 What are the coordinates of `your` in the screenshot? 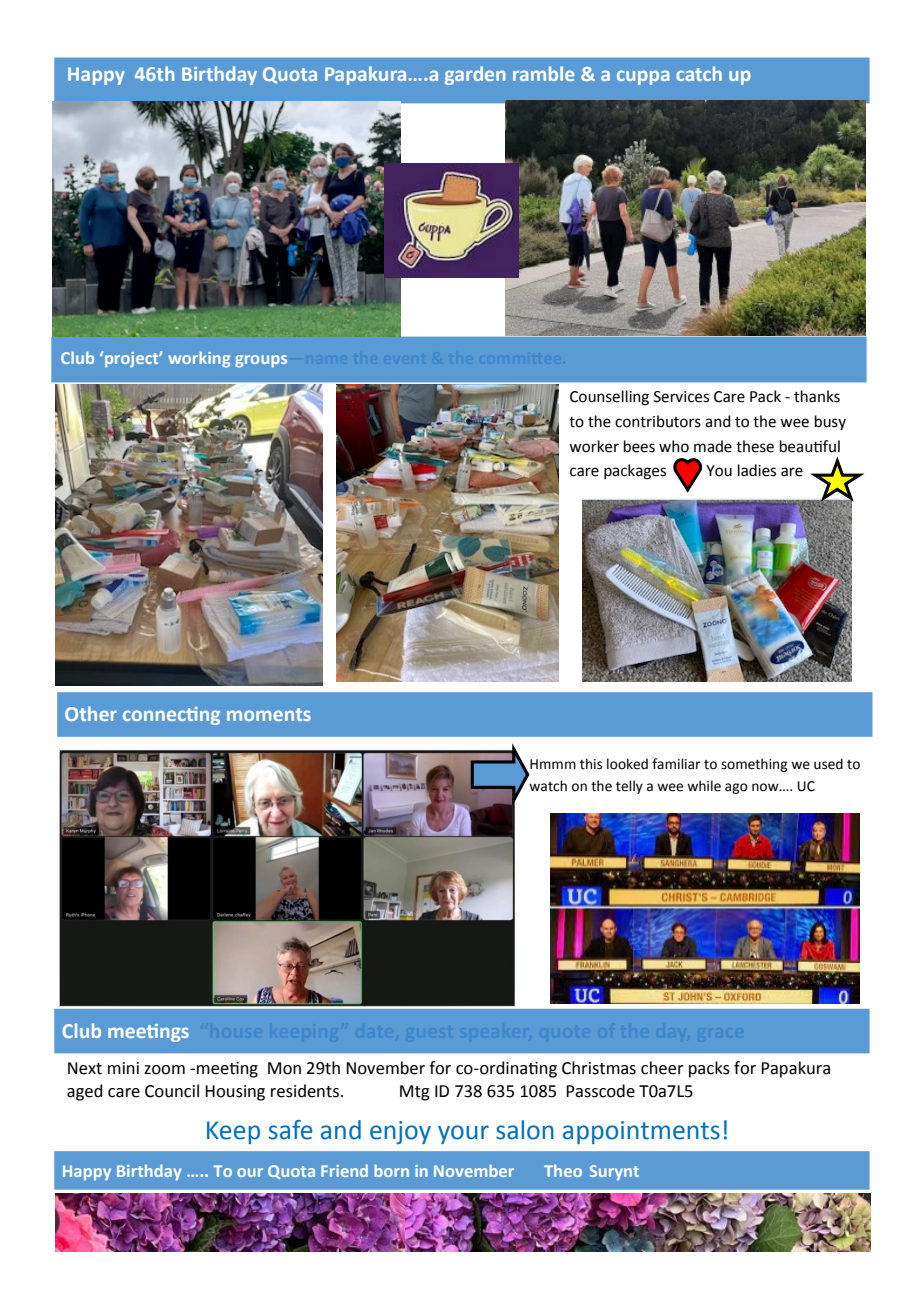 It's located at (463, 1134).
